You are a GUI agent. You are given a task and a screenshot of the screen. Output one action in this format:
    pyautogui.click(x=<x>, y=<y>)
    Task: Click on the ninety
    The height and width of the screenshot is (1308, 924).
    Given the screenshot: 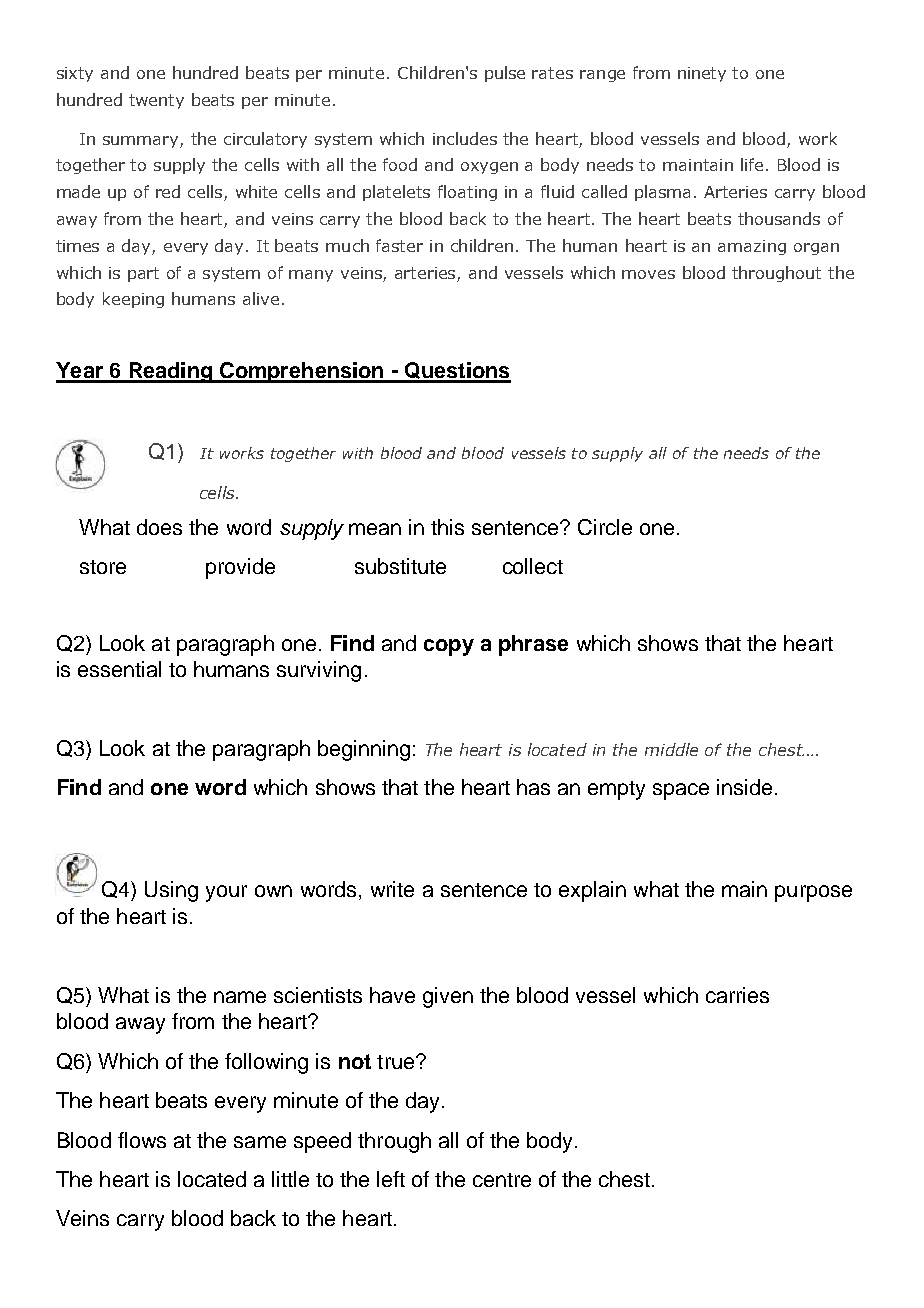 What is the action you would take?
    pyautogui.click(x=702, y=74)
